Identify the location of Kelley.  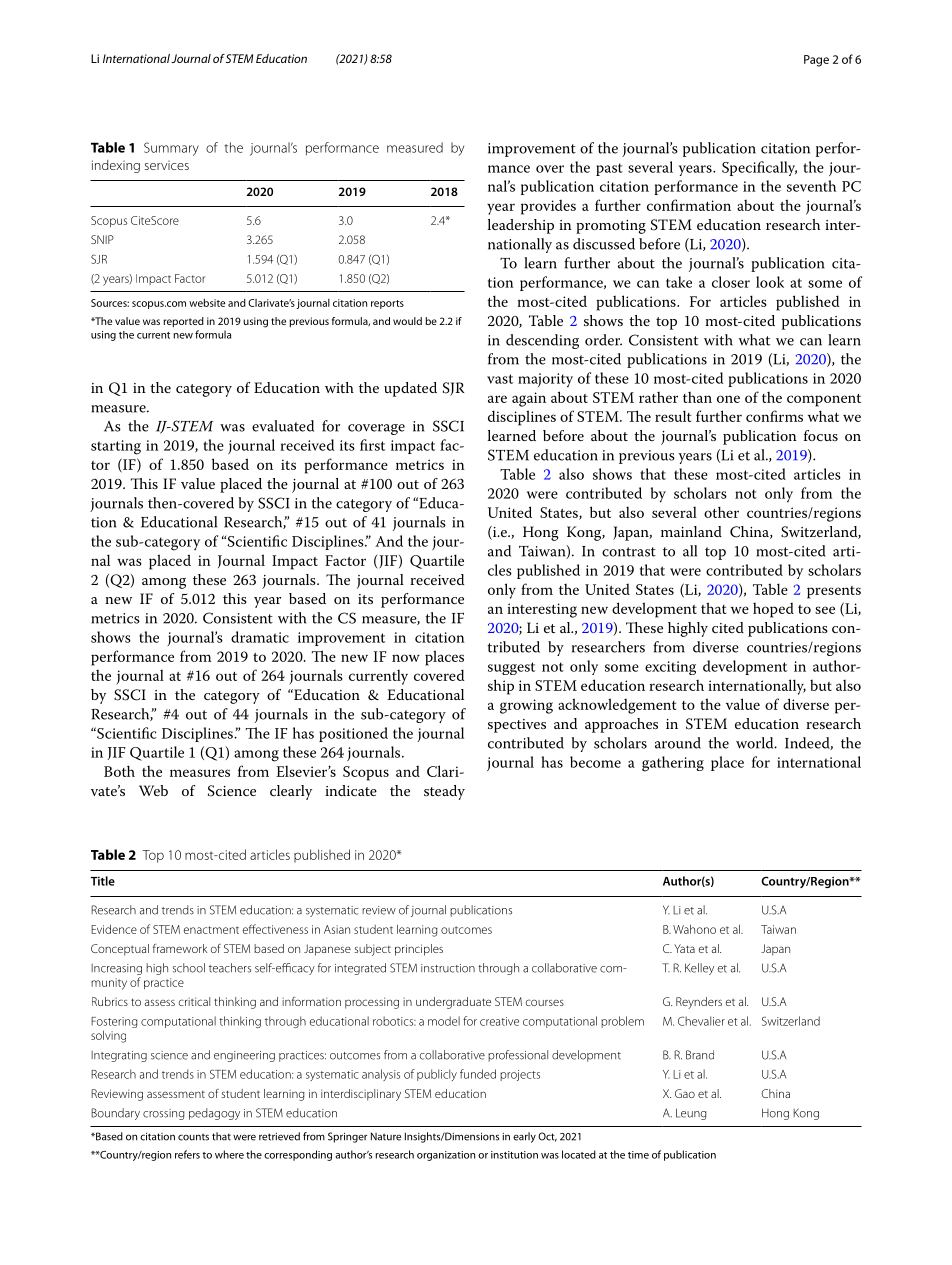
(699, 969).
